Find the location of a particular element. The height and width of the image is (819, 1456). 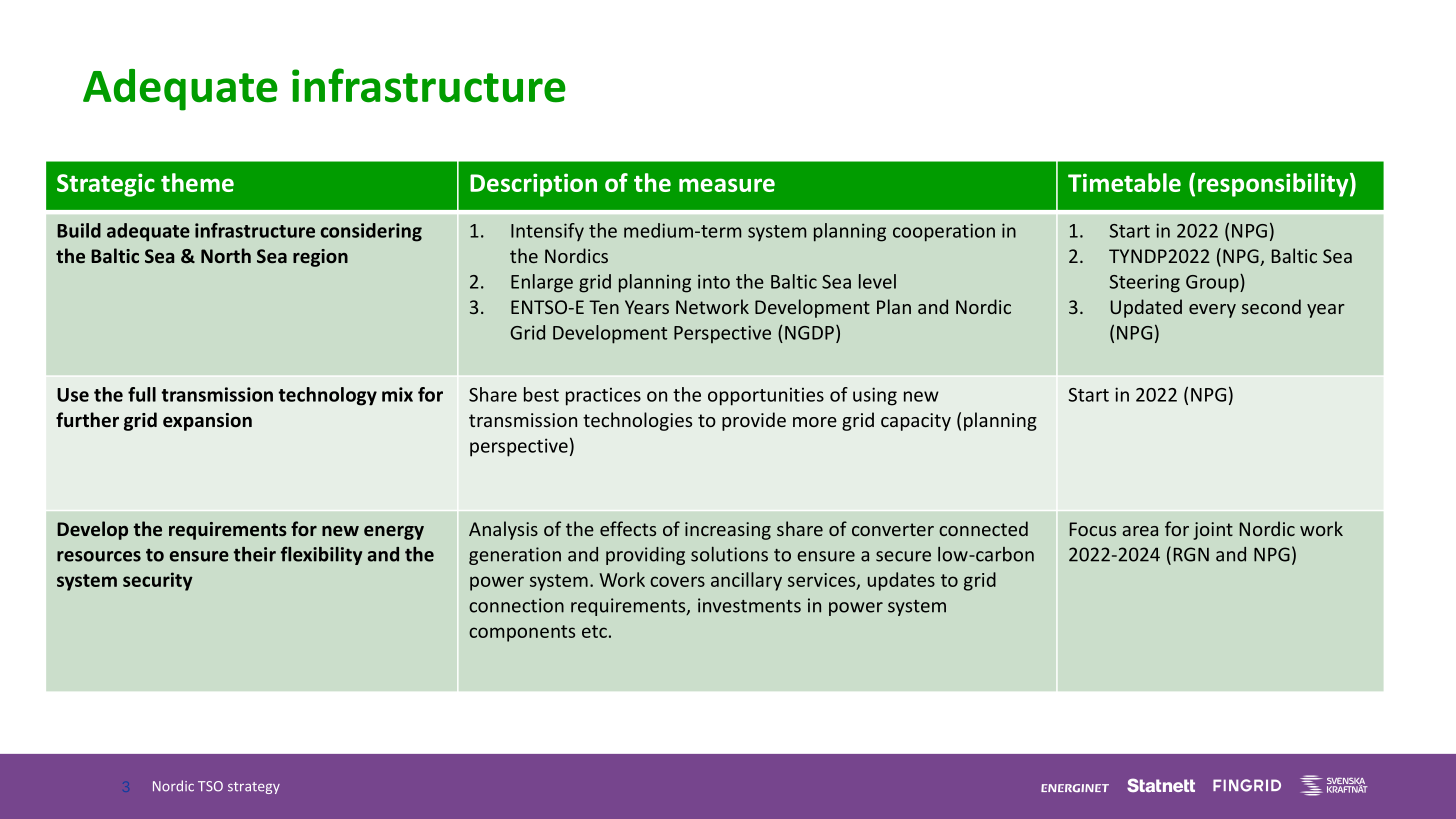

measure is located at coordinates (727, 185).
